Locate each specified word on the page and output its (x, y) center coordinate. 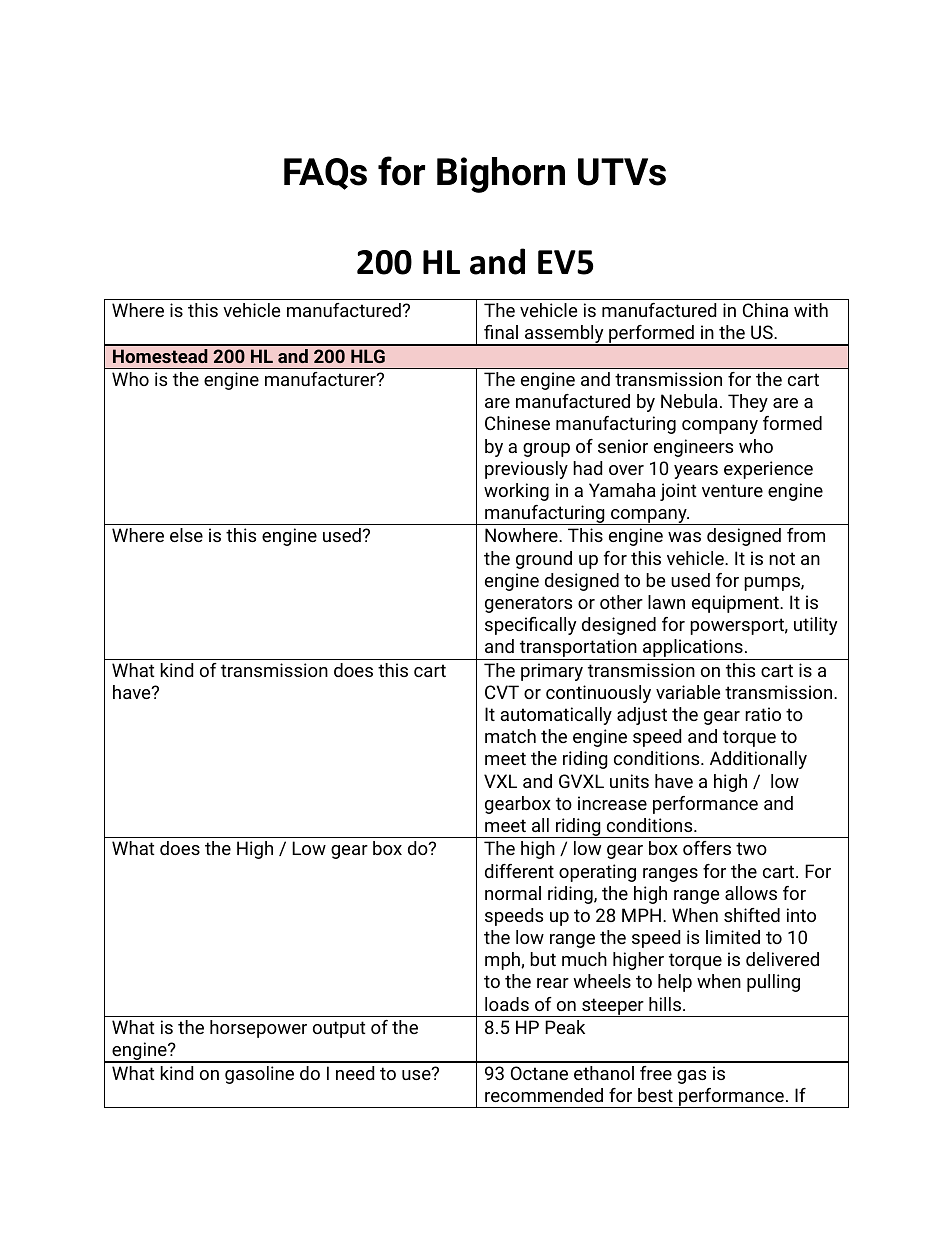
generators (528, 604)
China (765, 310)
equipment (736, 604)
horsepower (258, 1029)
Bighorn (501, 175)
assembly (564, 335)
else (186, 535)
